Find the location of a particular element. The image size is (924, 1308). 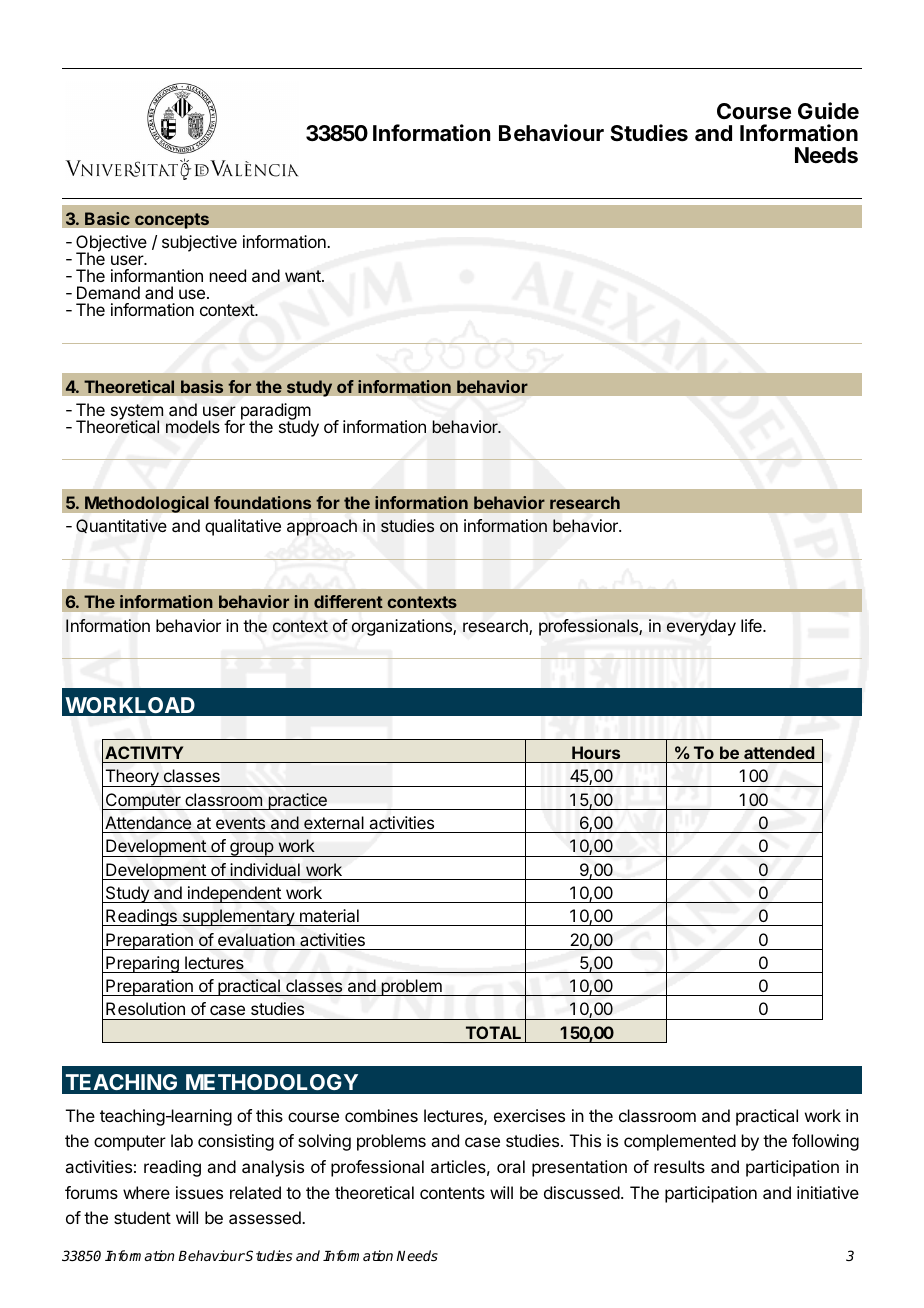

Guide is located at coordinates (828, 111).
